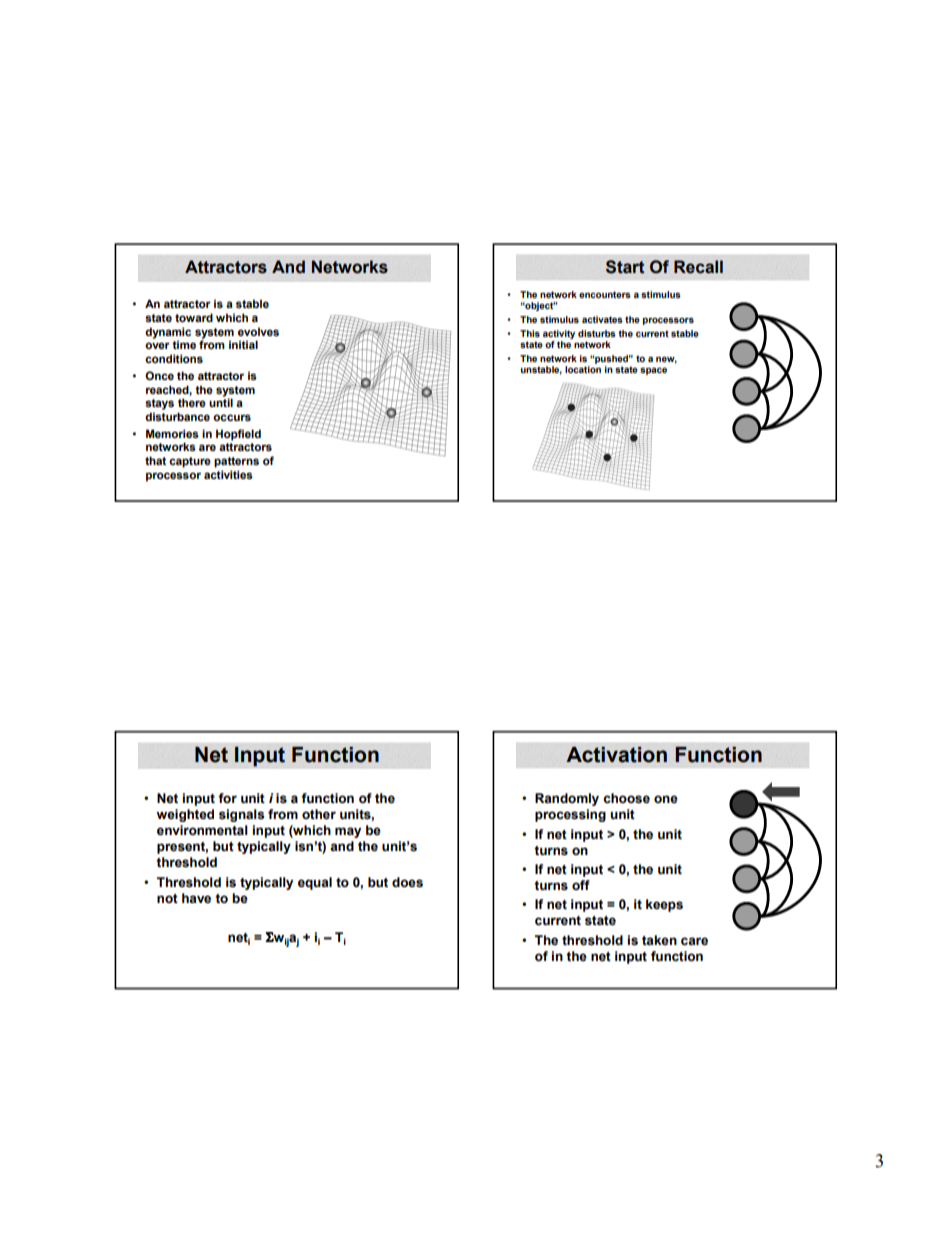 This image has height=1233, width=952. I want to click on activities, so click(228, 474).
